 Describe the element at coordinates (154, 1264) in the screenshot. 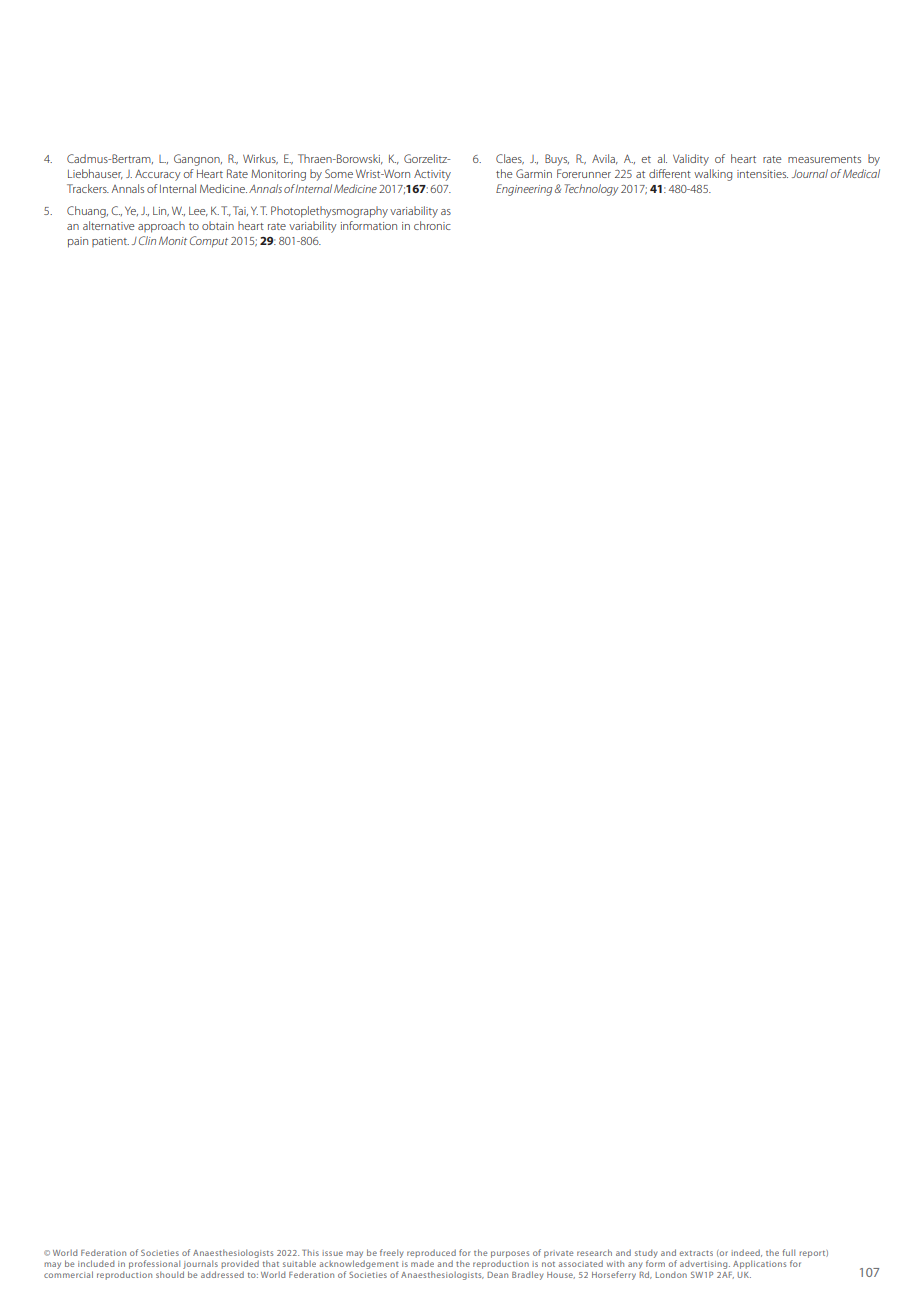

I see `professional` at that location.
